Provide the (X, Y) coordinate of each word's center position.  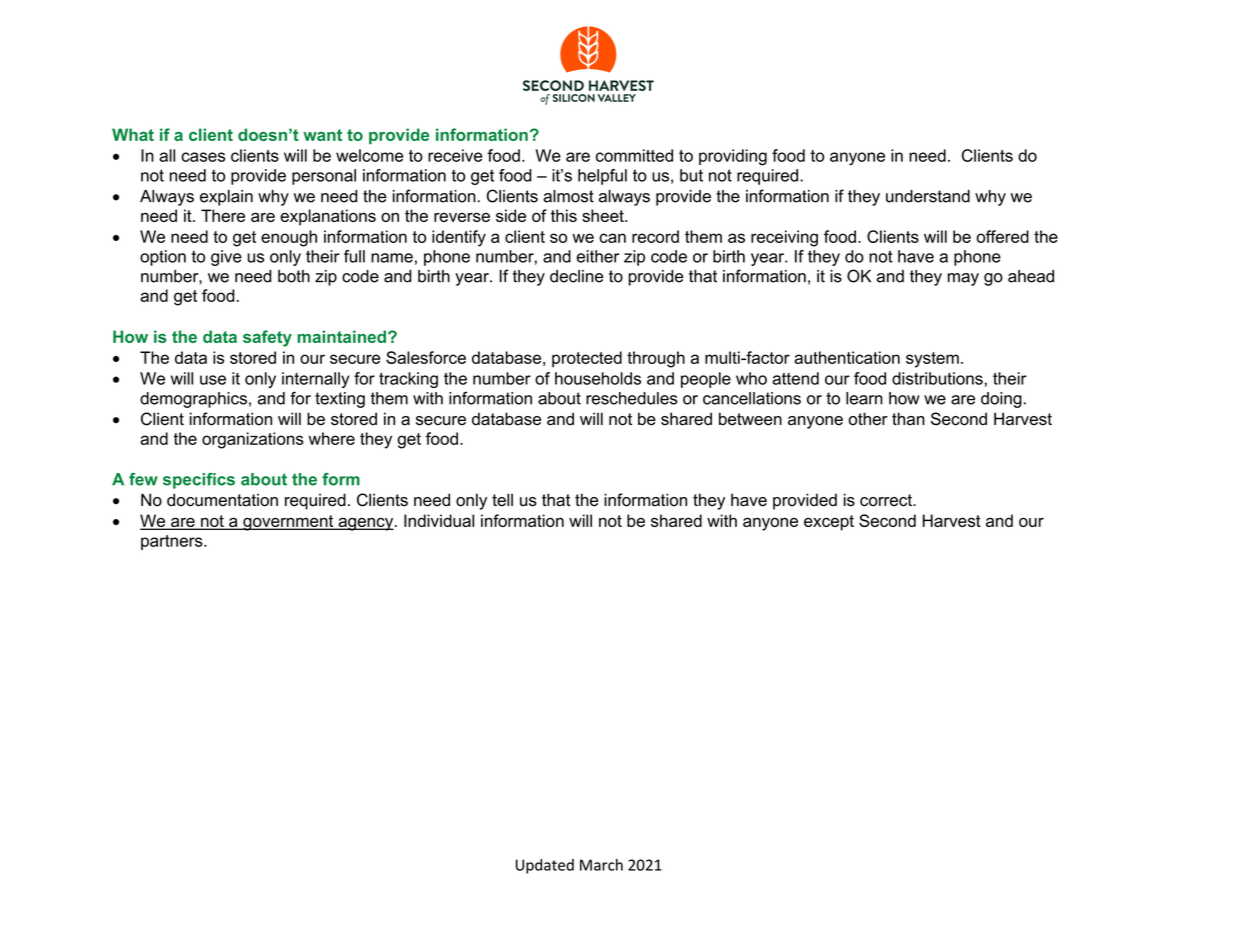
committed (634, 155)
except (829, 523)
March (601, 865)
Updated (545, 866)
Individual (439, 520)
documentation (222, 500)
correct (887, 500)
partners (173, 542)
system (932, 360)
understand (928, 196)
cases (203, 157)
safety (267, 338)
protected (587, 359)
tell (502, 500)
